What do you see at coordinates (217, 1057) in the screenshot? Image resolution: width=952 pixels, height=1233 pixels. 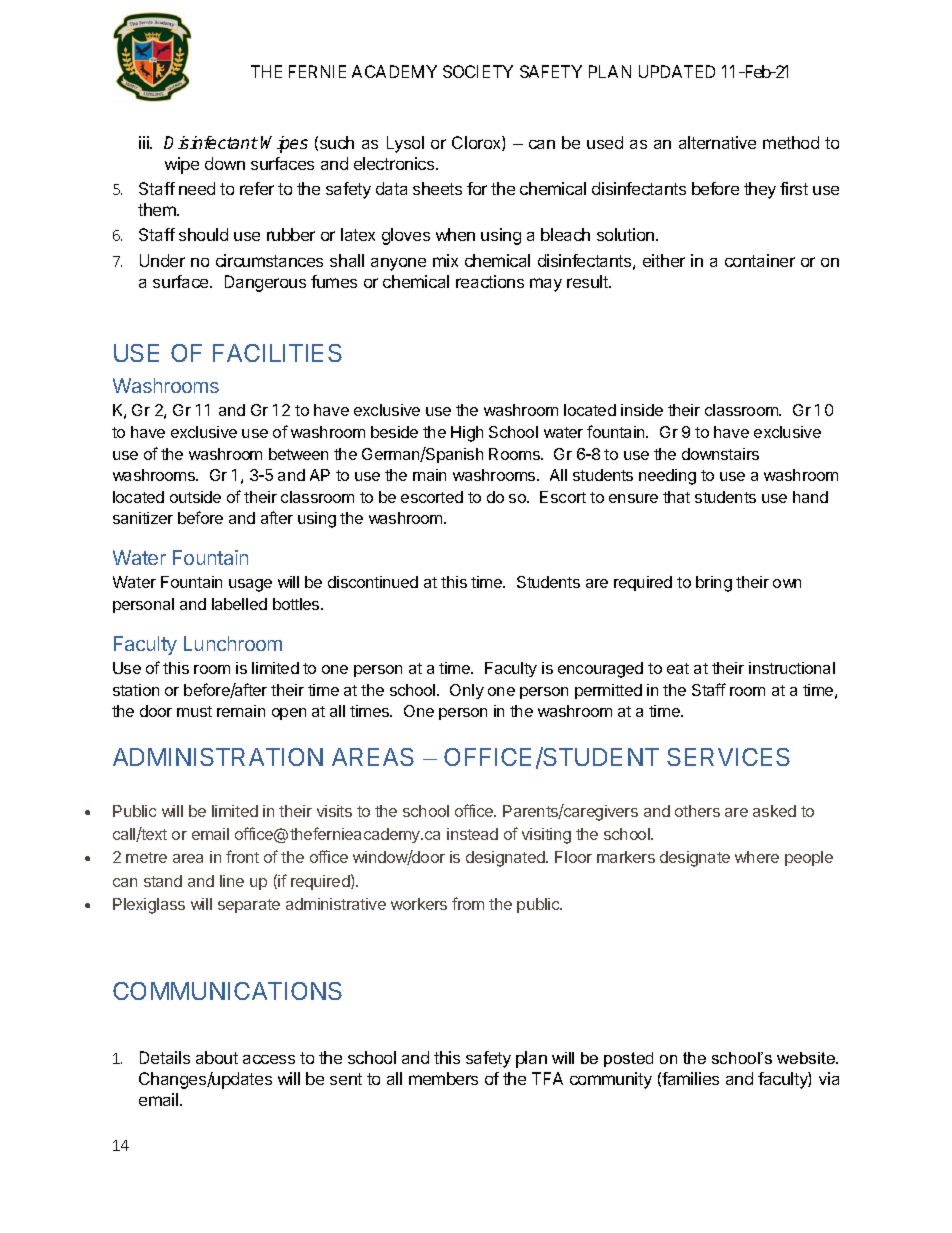 I see `about` at bounding box center [217, 1057].
